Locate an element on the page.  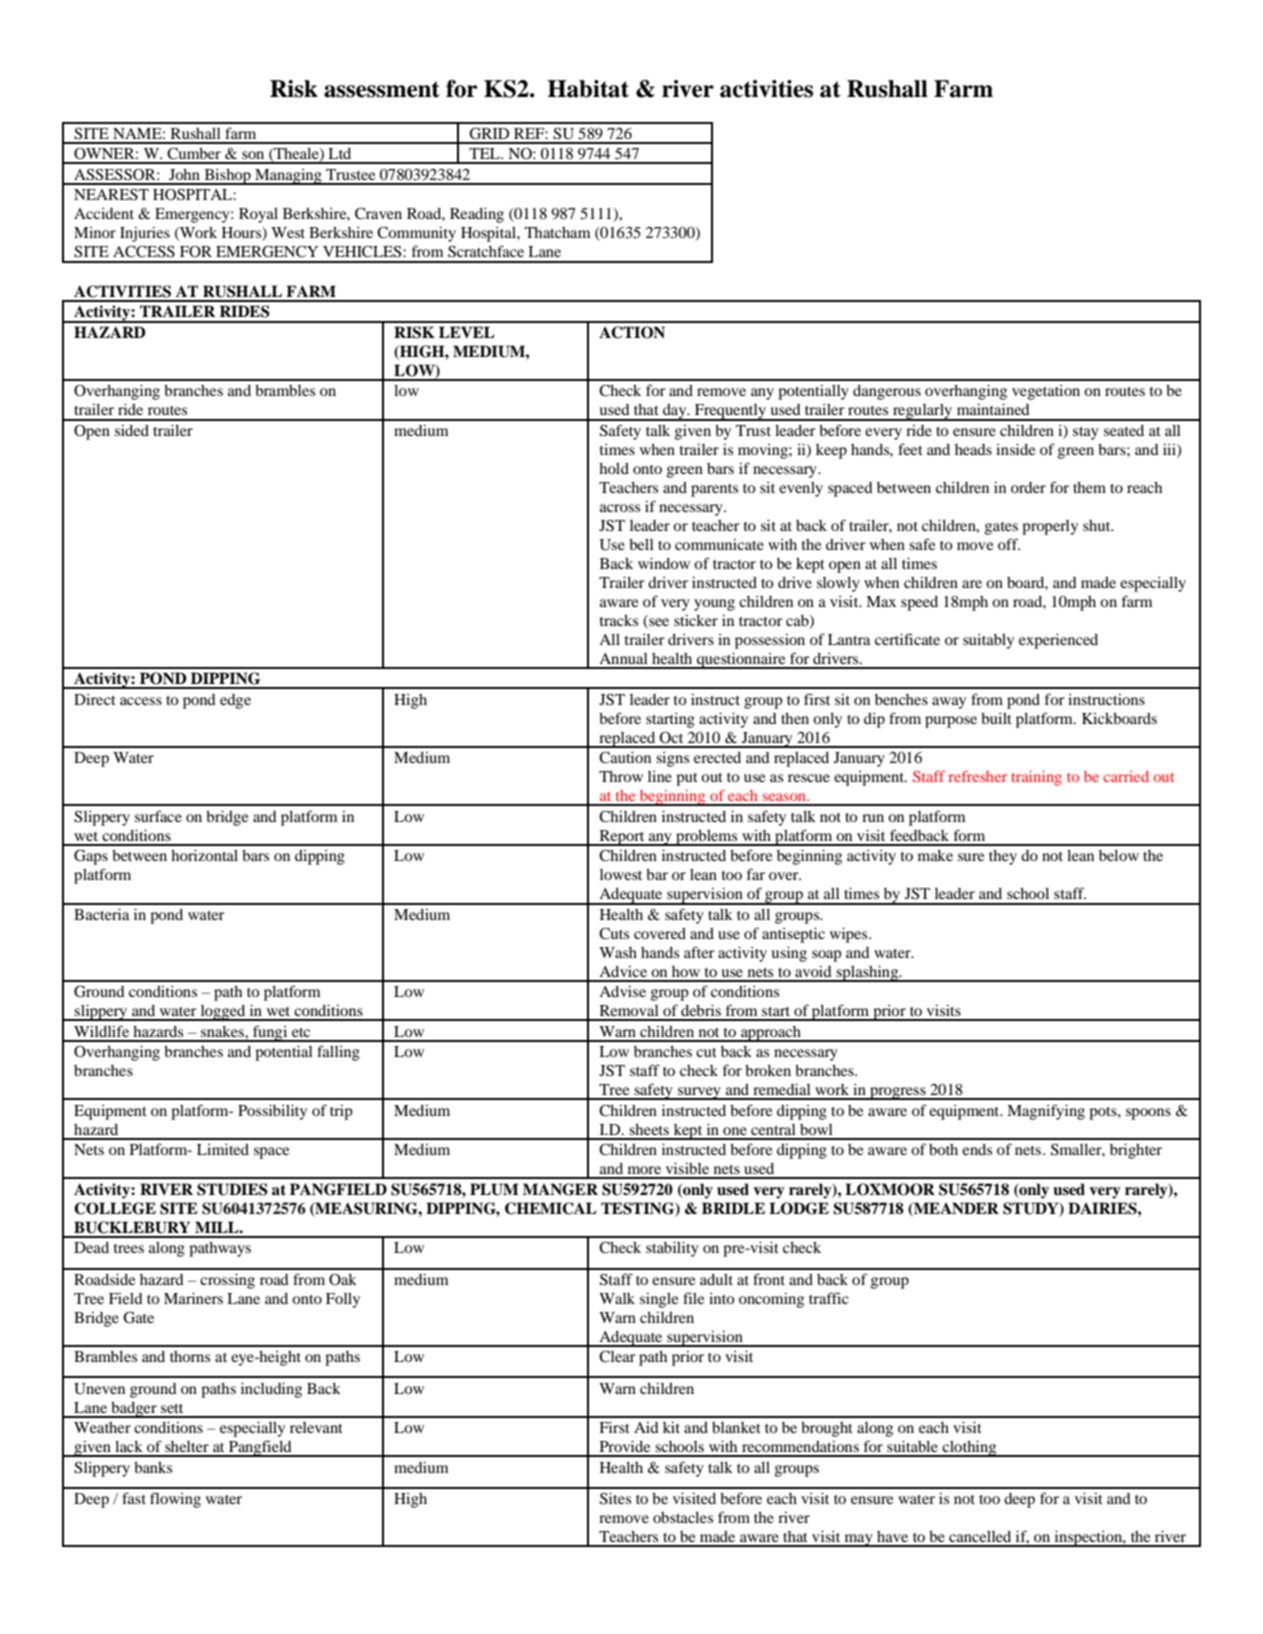
snakes is located at coordinates (223, 1031).
